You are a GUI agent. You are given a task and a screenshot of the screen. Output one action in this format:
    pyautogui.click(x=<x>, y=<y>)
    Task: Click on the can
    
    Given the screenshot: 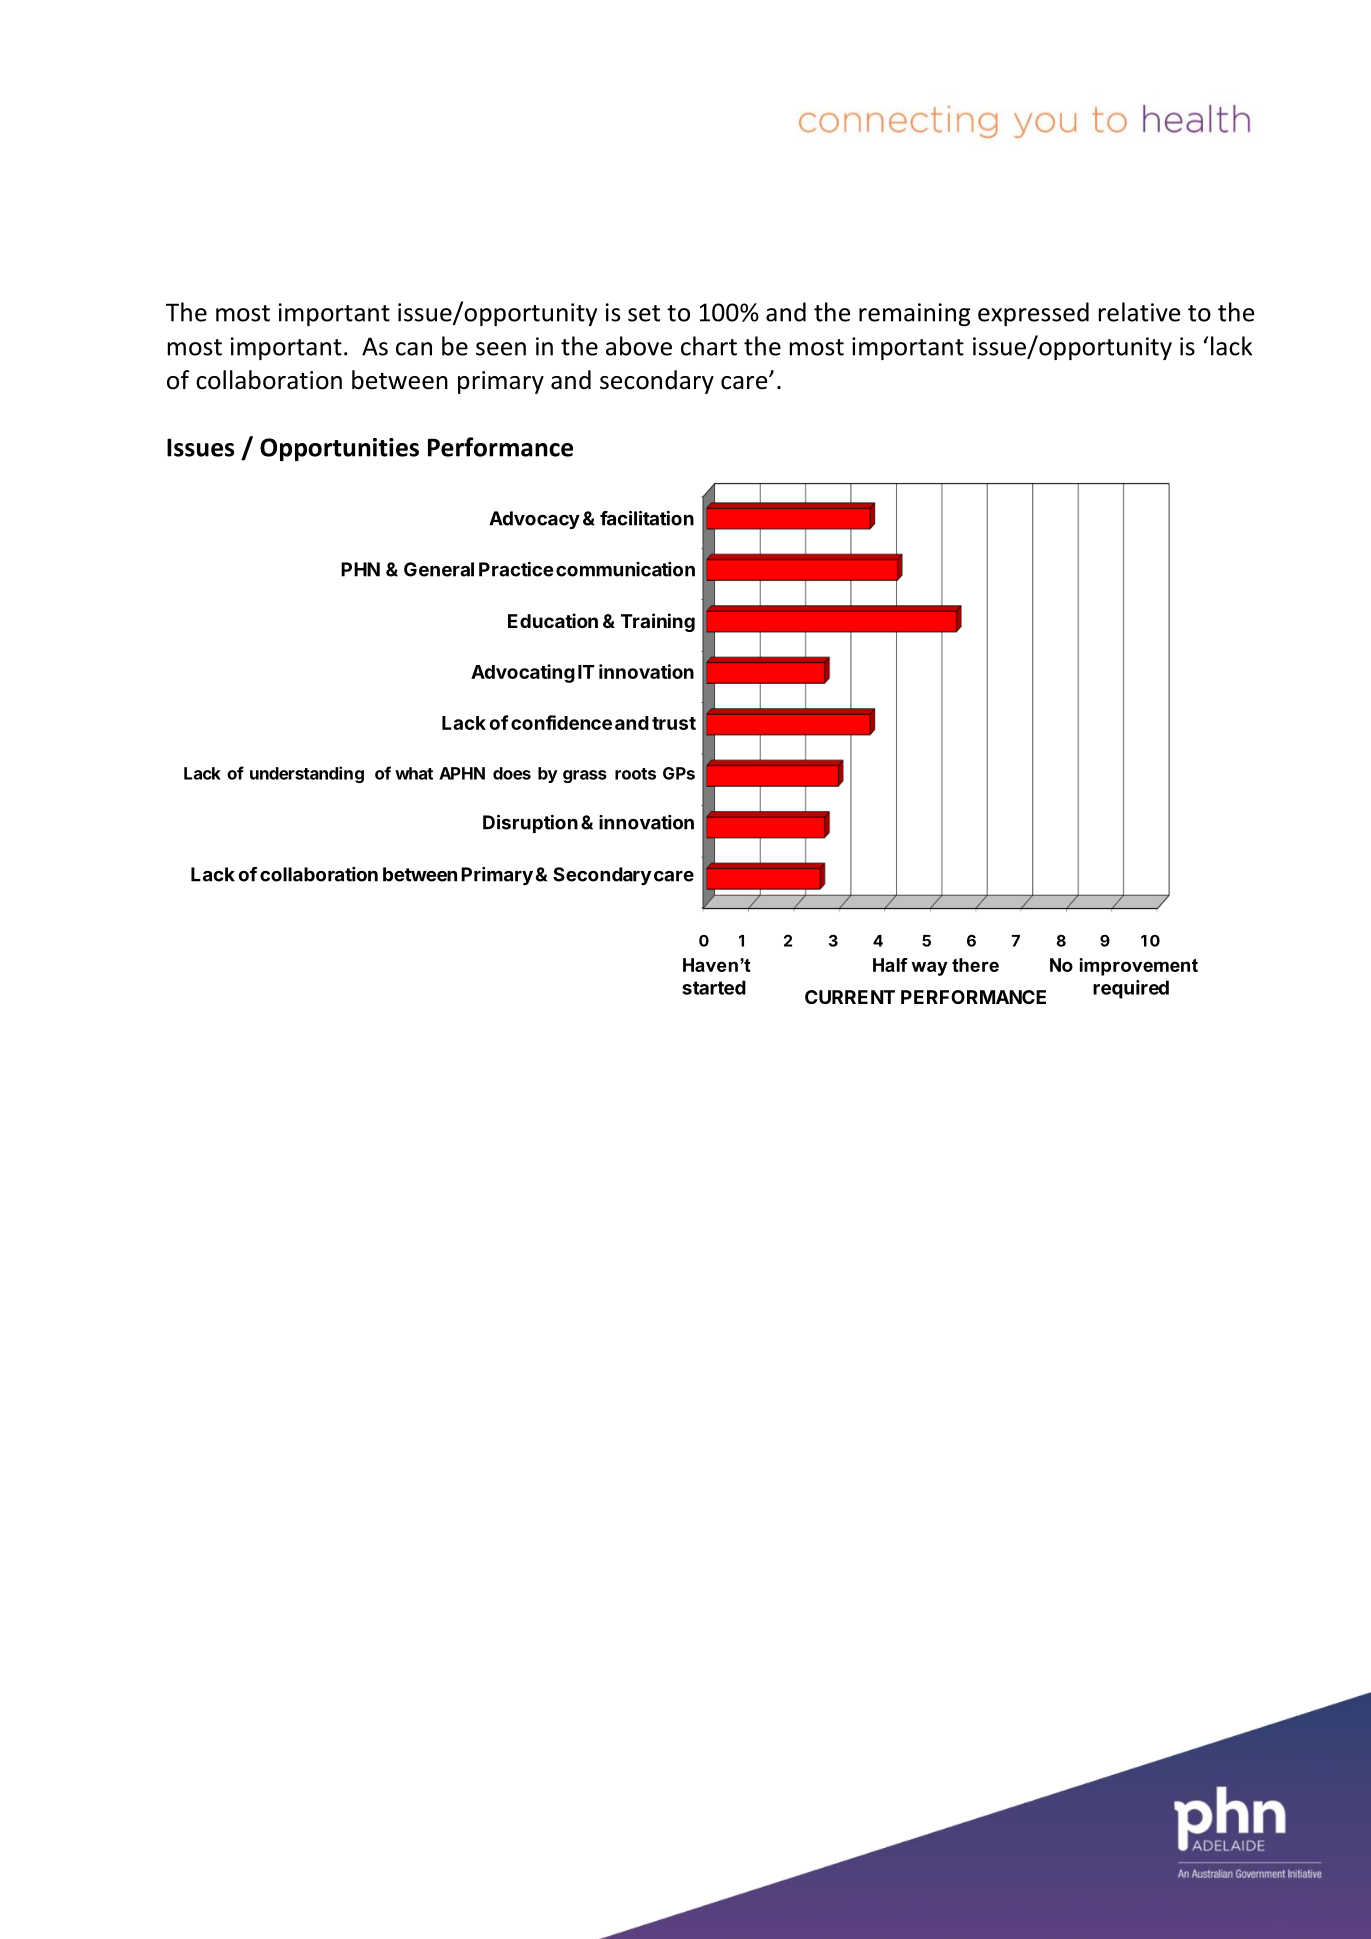 What is the action you would take?
    pyautogui.click(x=414, y=349)
